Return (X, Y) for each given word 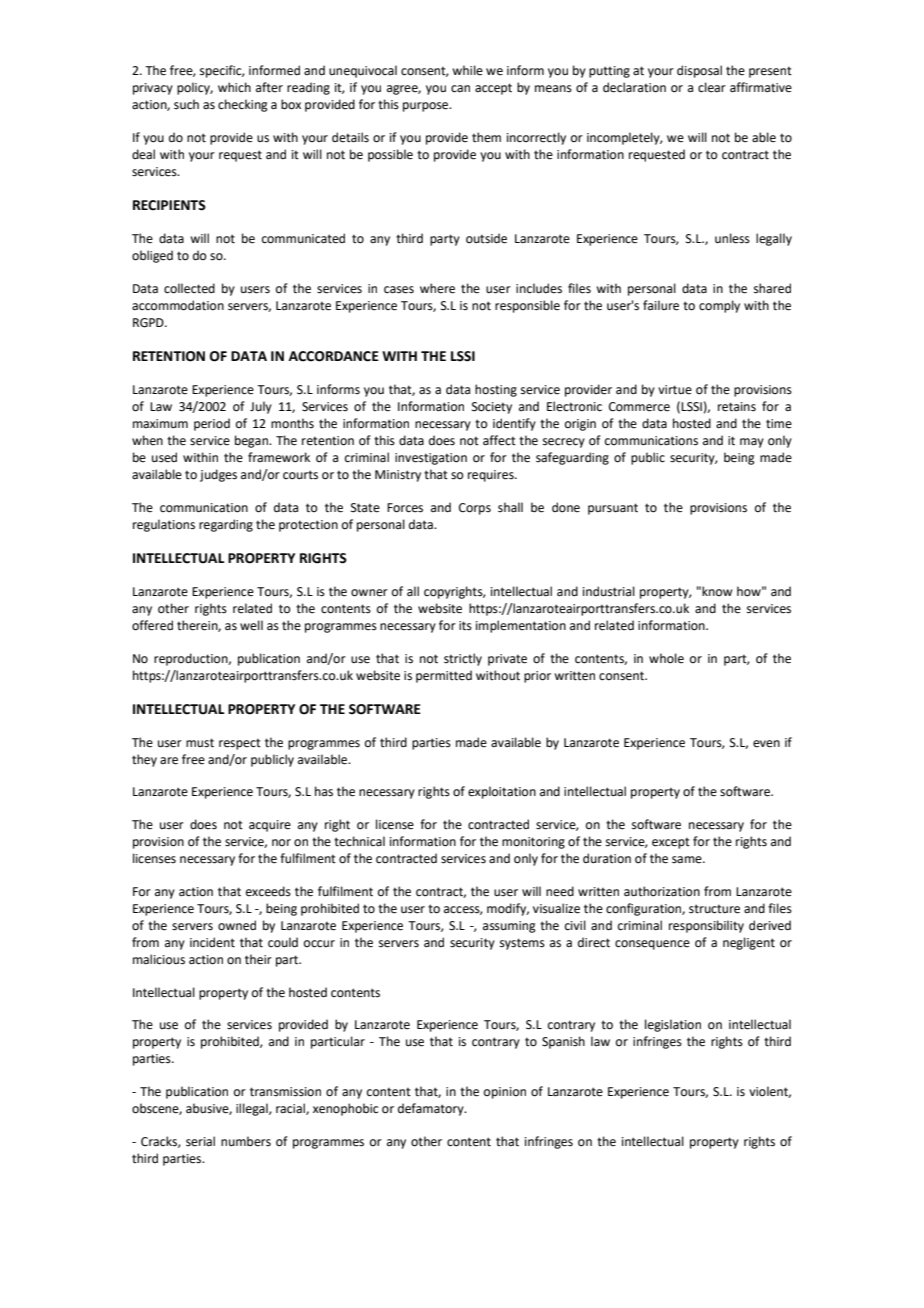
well (251, 625)
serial (200, 1141)
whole (666, 658)
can (460, 89)
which (234, 87)
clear (712, 87)
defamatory (432, 1109)
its (465, 626)
